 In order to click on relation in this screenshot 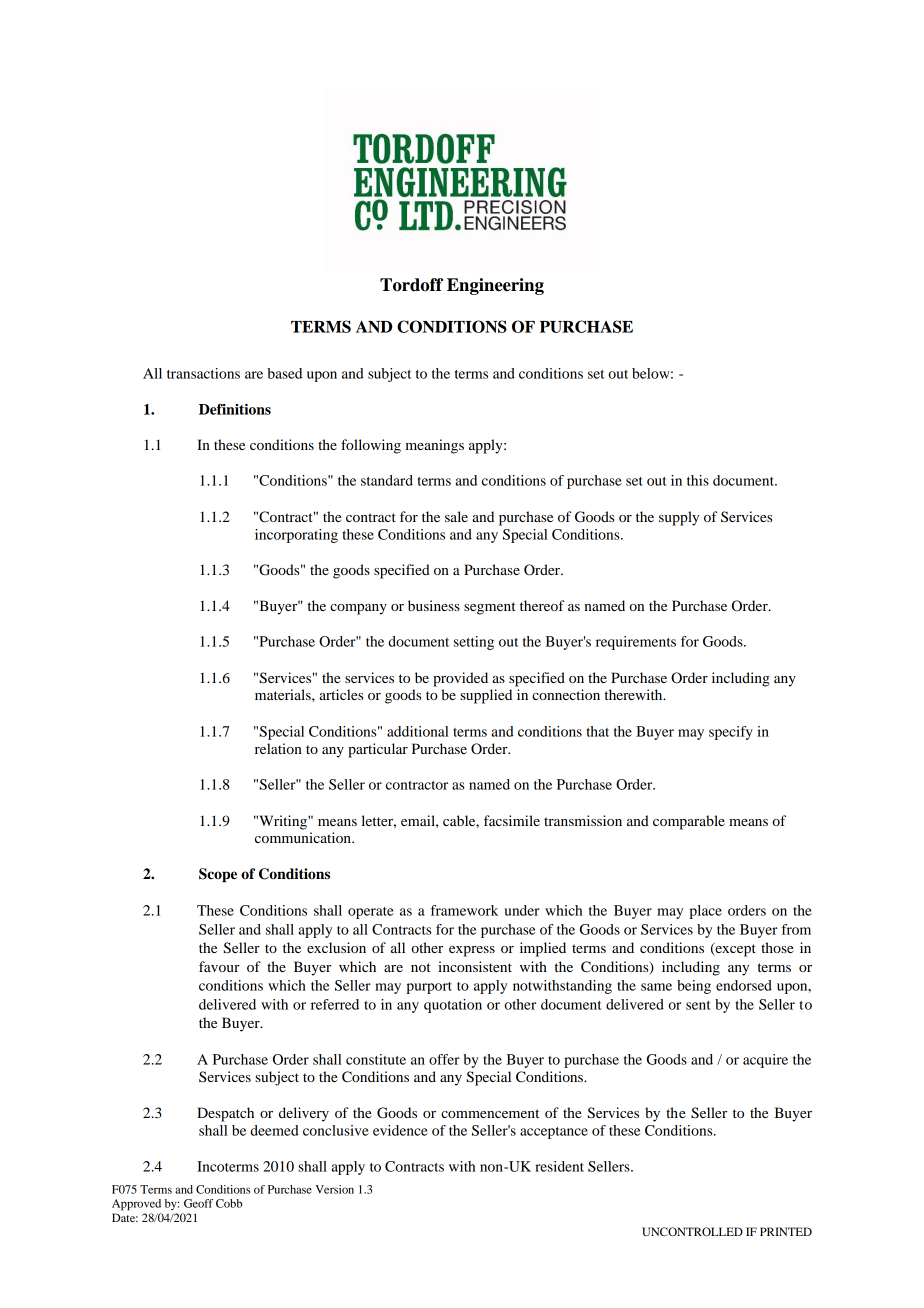, I will do `click(278, 748)`.
